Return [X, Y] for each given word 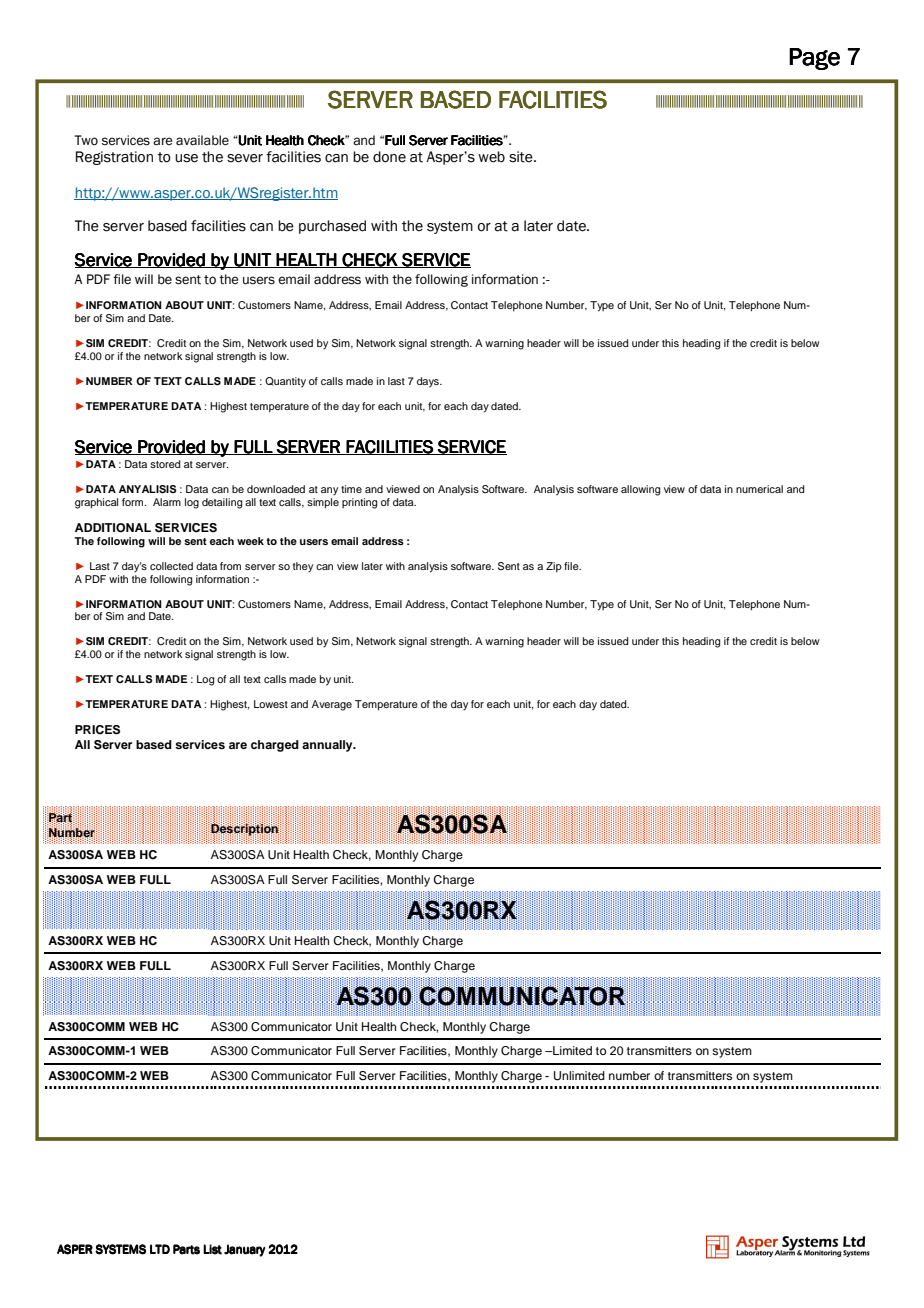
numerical [759, 489]
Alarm [167, 502]
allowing [640, 490]
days [429, 382]
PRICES [97, 730]
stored [165, 464]
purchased [332, 227]
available [202, 140]
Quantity [285, 382]
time [351, 489]
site [522, 157]
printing [359, 503]
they [303, 567]
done [389, 157]
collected [171, 566]
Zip [554, 567]
